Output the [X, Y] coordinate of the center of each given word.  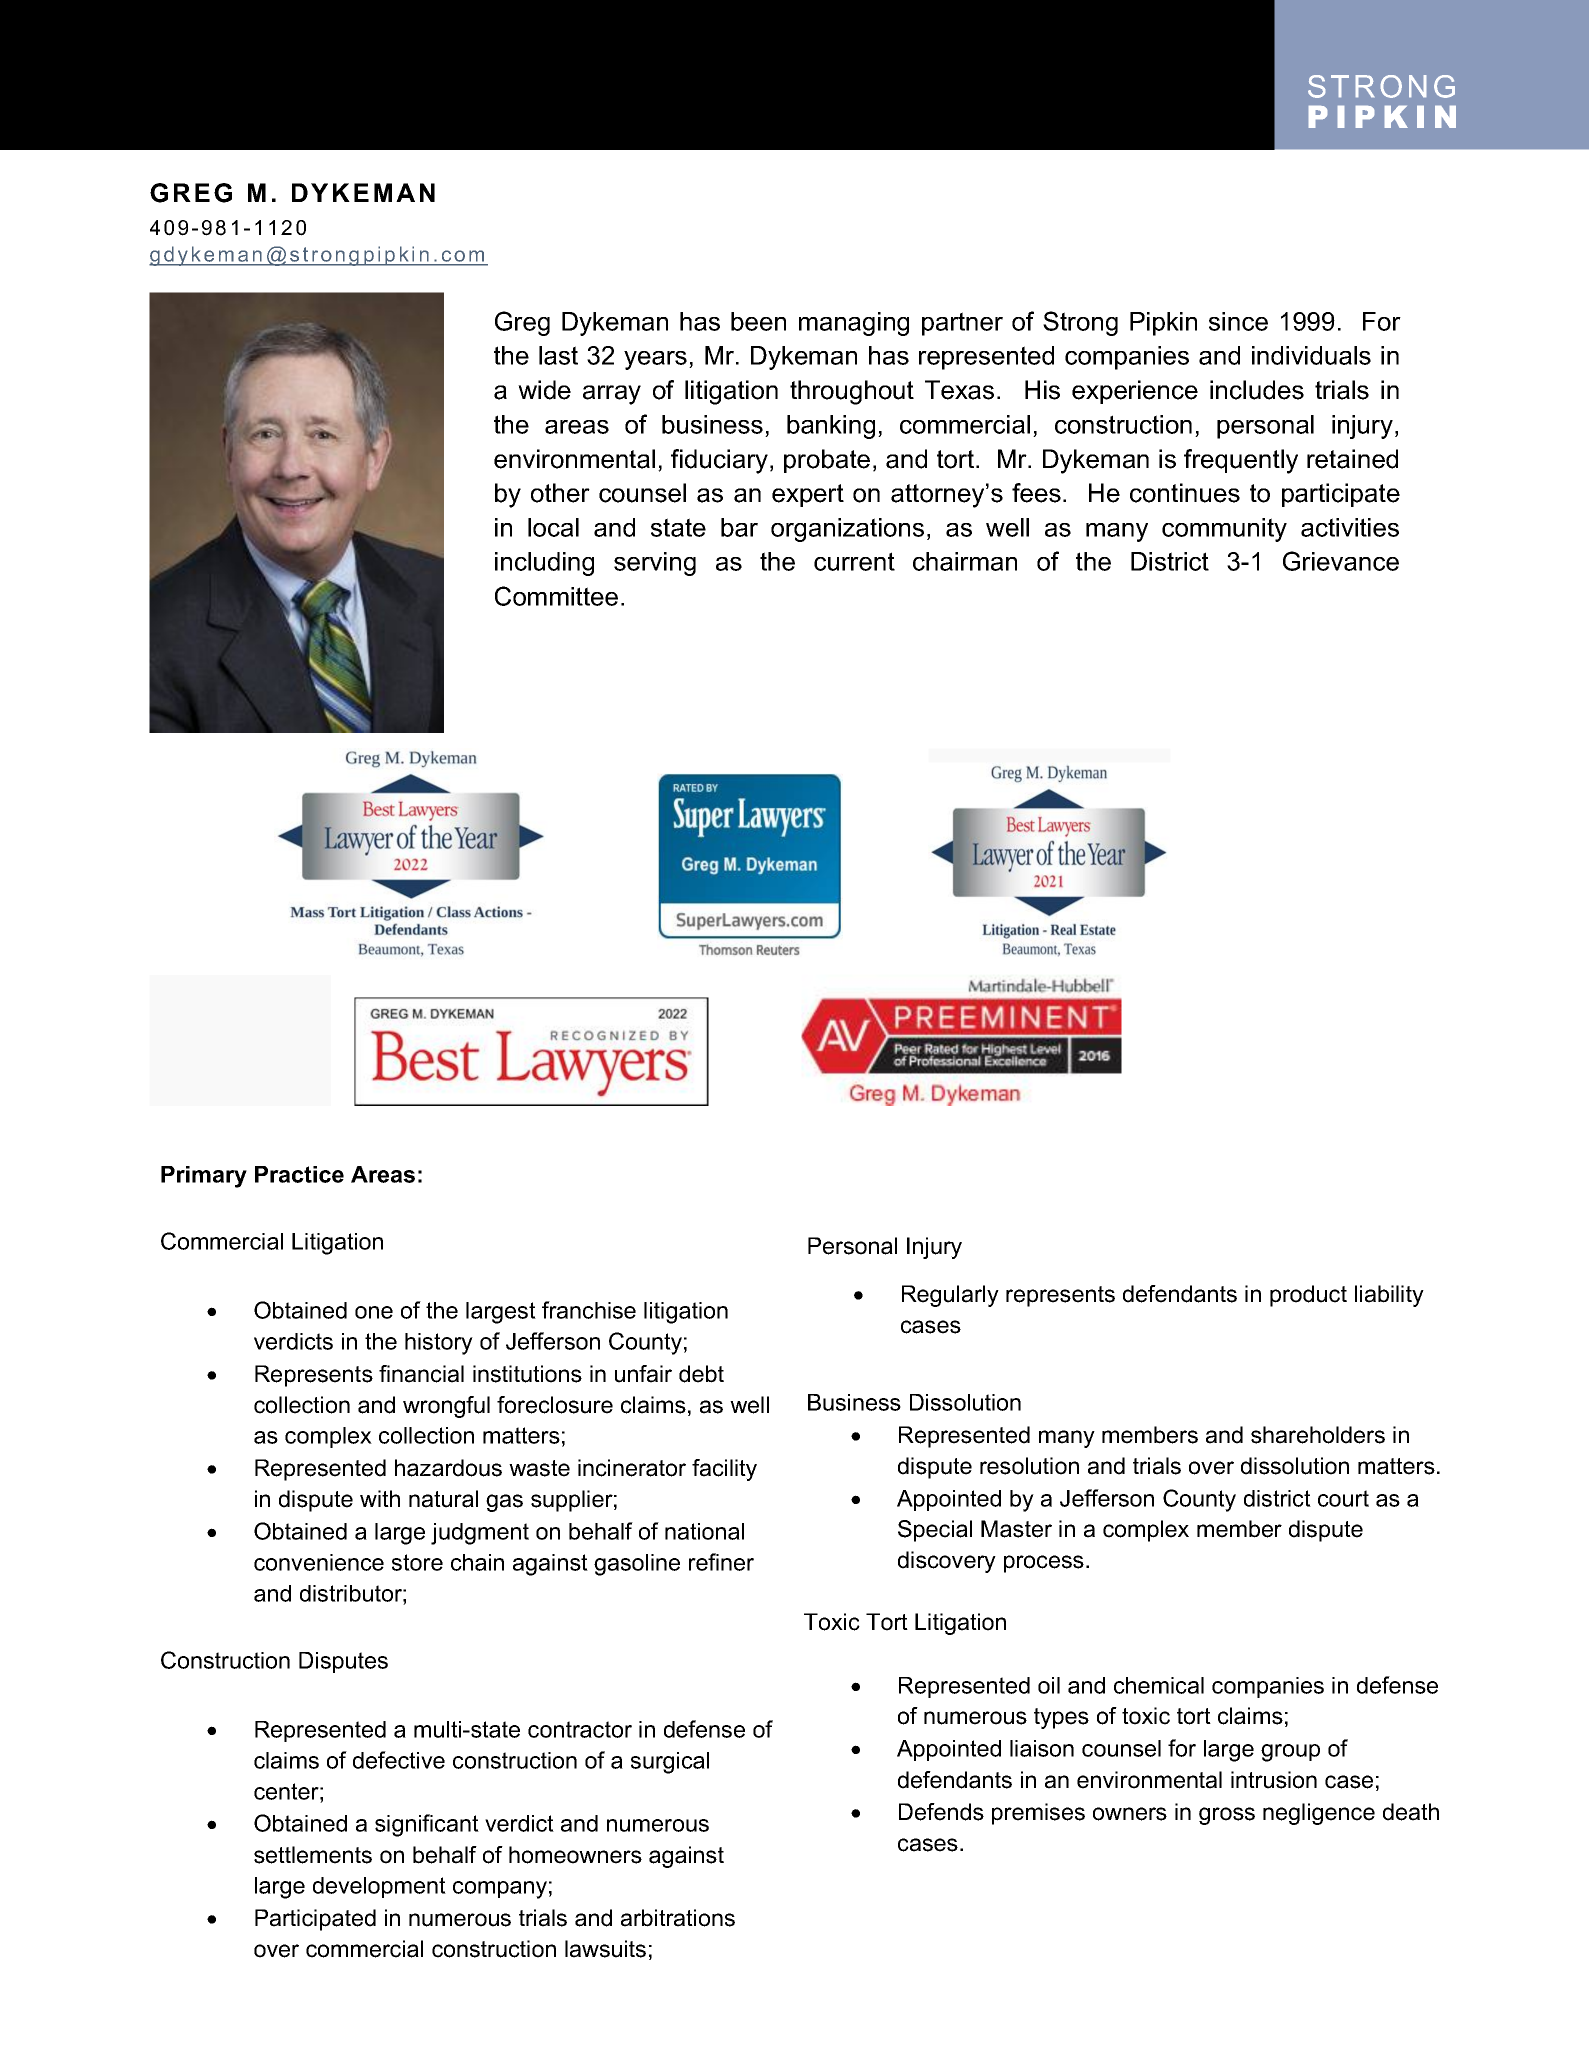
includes [1257, 390]
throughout [852, 392]
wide [544, 390]
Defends [941, 1812]
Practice [299, 1174]
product [1308, 1296]
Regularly [950, 1296]
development [379, 1887]
